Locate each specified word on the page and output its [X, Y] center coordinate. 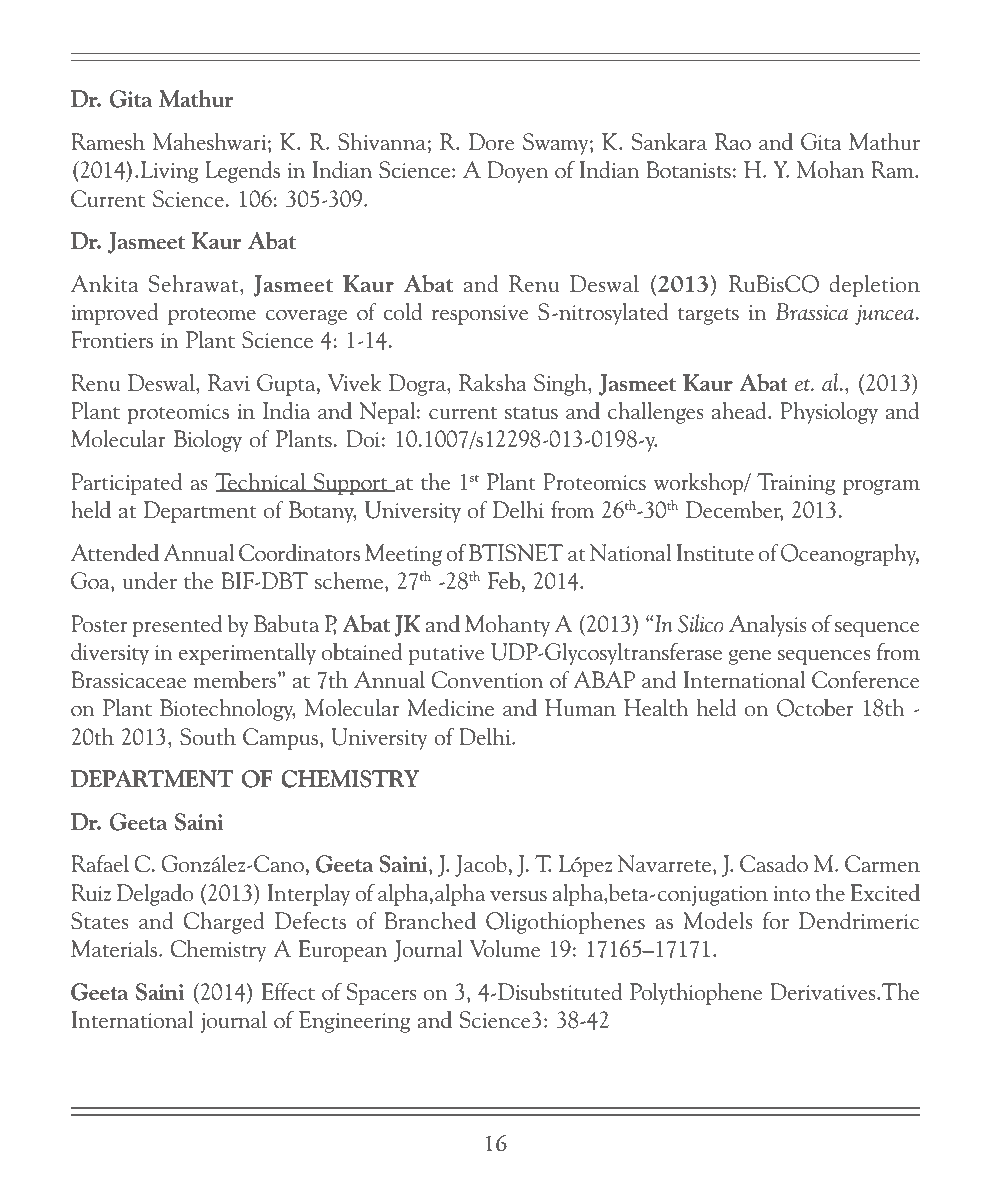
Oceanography [850, 554]
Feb [505, 580]
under [150, 580]
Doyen [518, 172]
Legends [242, 171]
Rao [733, 142]
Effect [288, 991]
